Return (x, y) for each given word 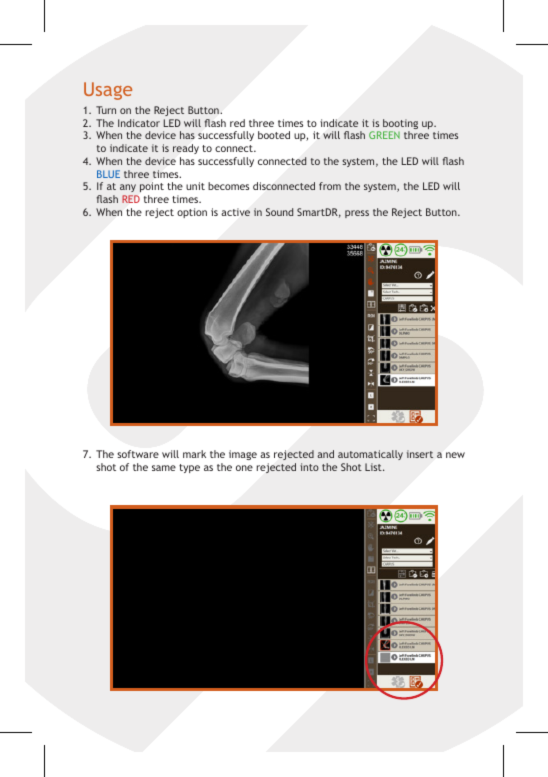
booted (274, 135)
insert (420, 454)
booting (400, 125)
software (138, 454)
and (325, 454)
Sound (279, 212)
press (357, 214)
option (192, 213)
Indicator (139, 123)
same (164, 468)
